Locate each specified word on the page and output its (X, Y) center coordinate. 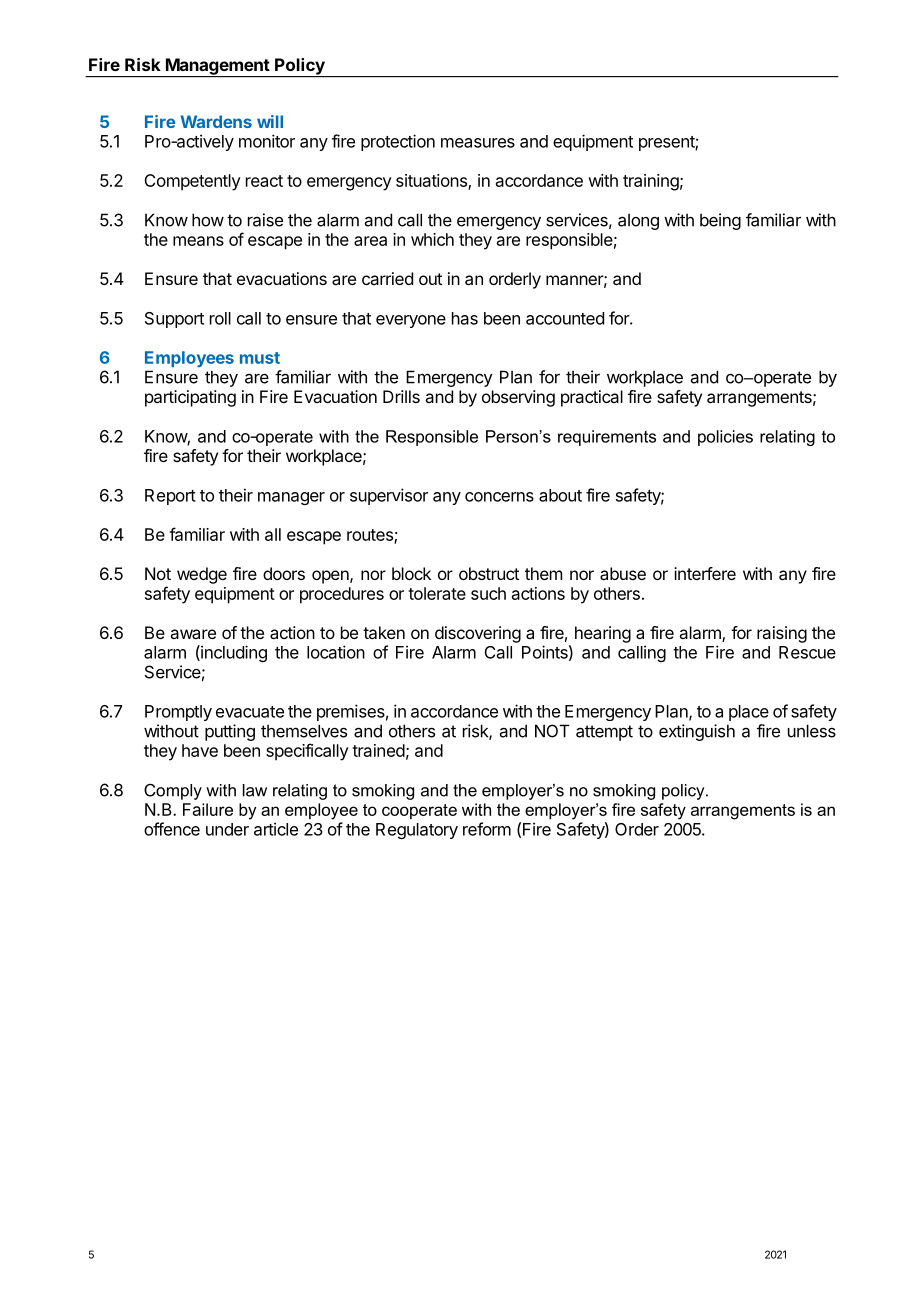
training (651, 182)
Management (217, 67)
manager (291, 498)
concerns (499, 497)
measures (478, 143)
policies (725, 438)
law (255, 790)
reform (487, 829)
